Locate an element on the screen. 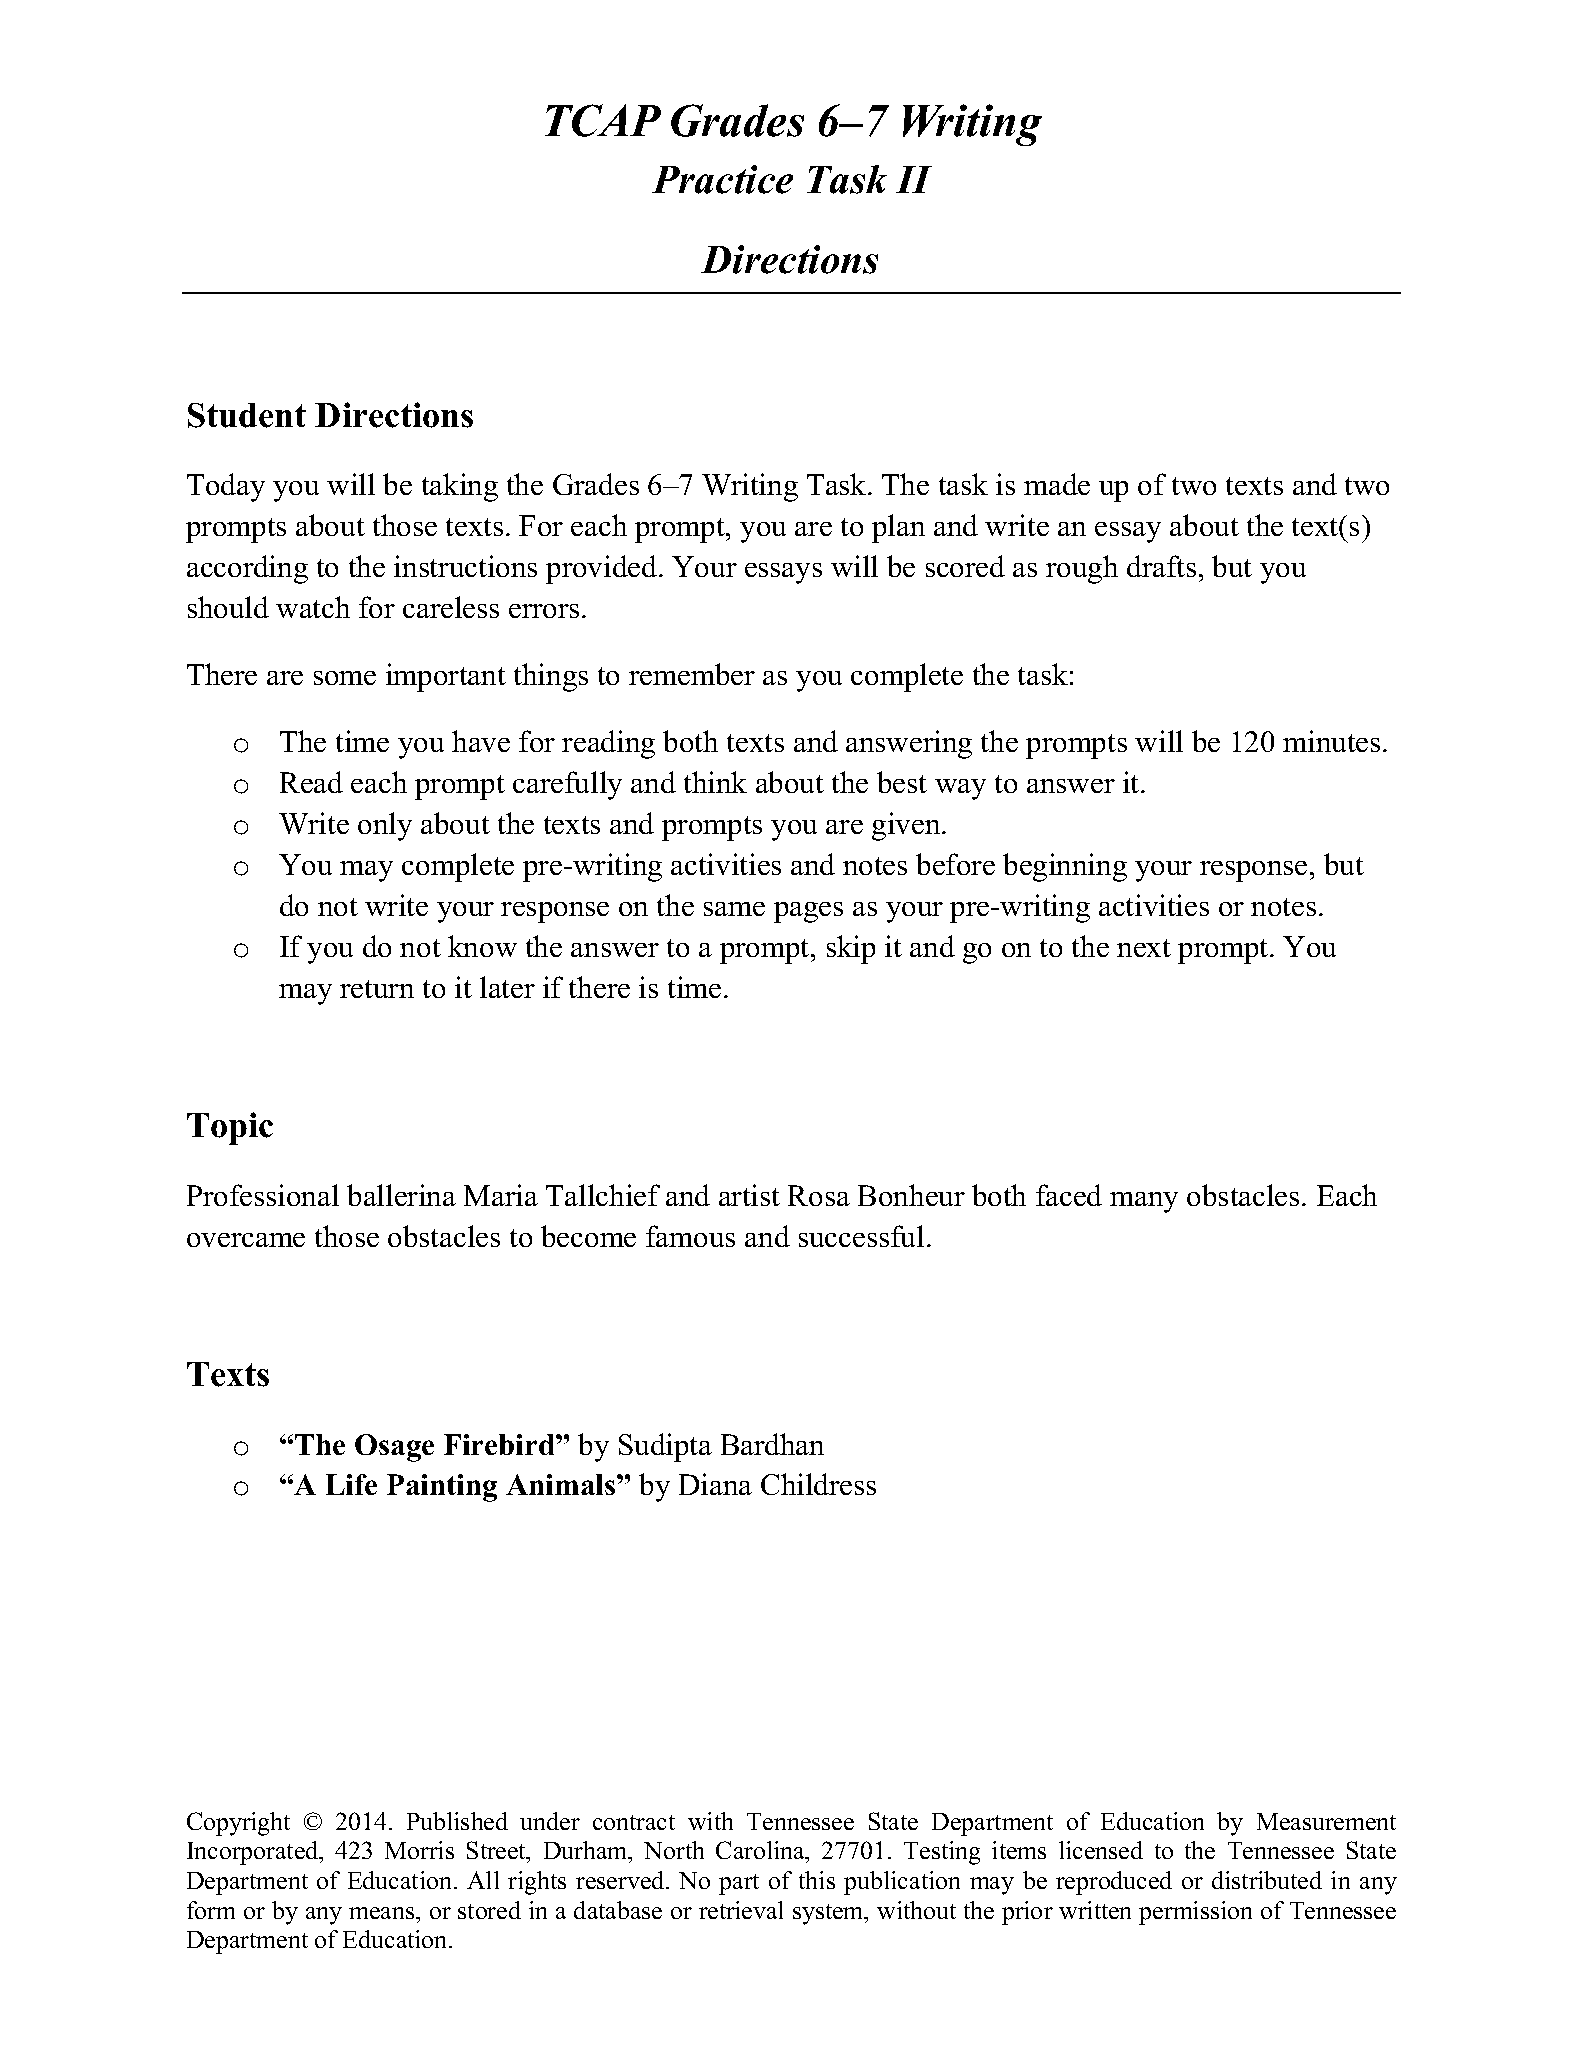 This screenshot has height=2048, width=1583. drafts is located at coordinates (1161, 566).
